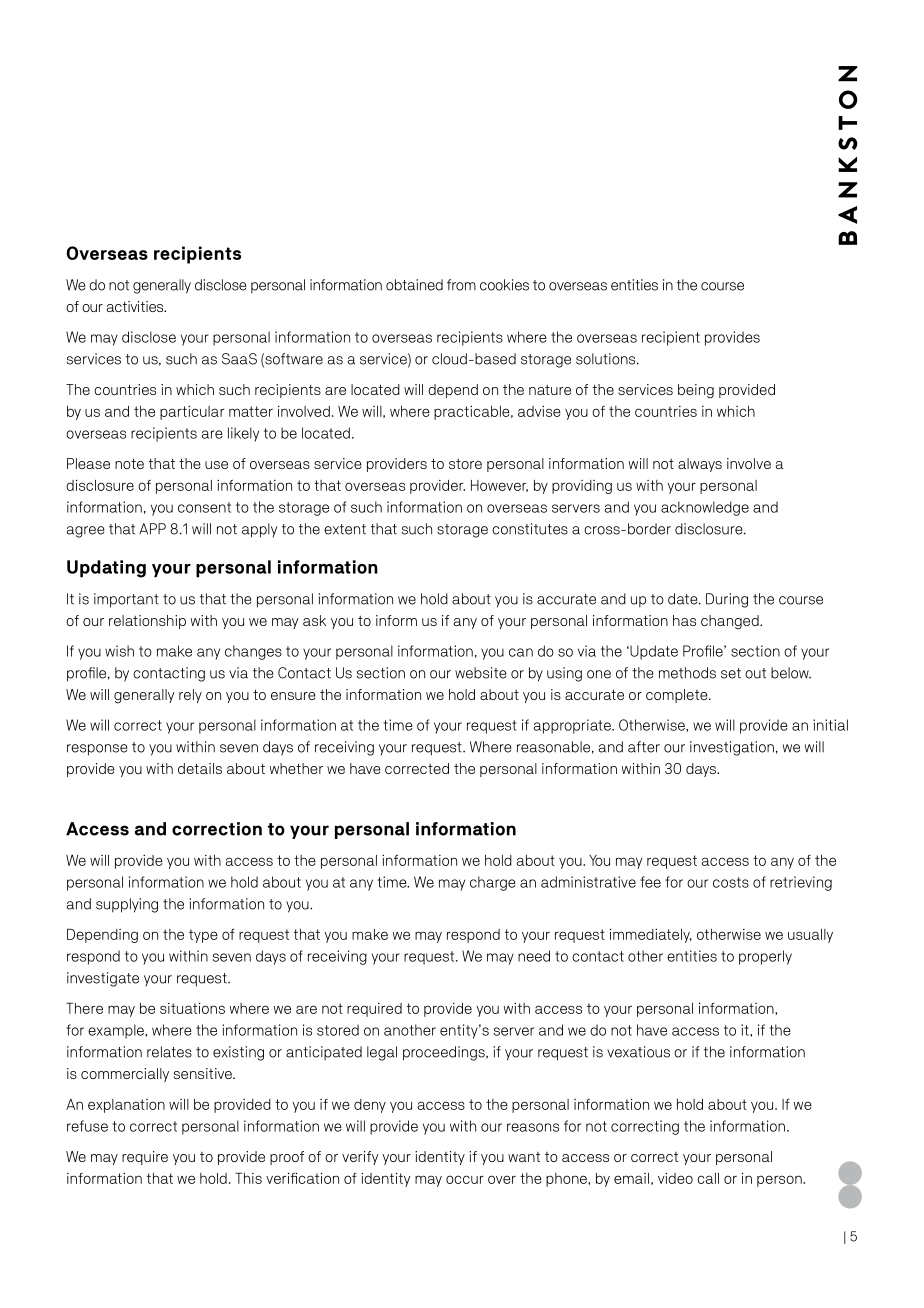 This screenshot has height=1308, width=924. Describe the element at coordinates (248, 1178) in the screenshot. I see `This` at that location.
